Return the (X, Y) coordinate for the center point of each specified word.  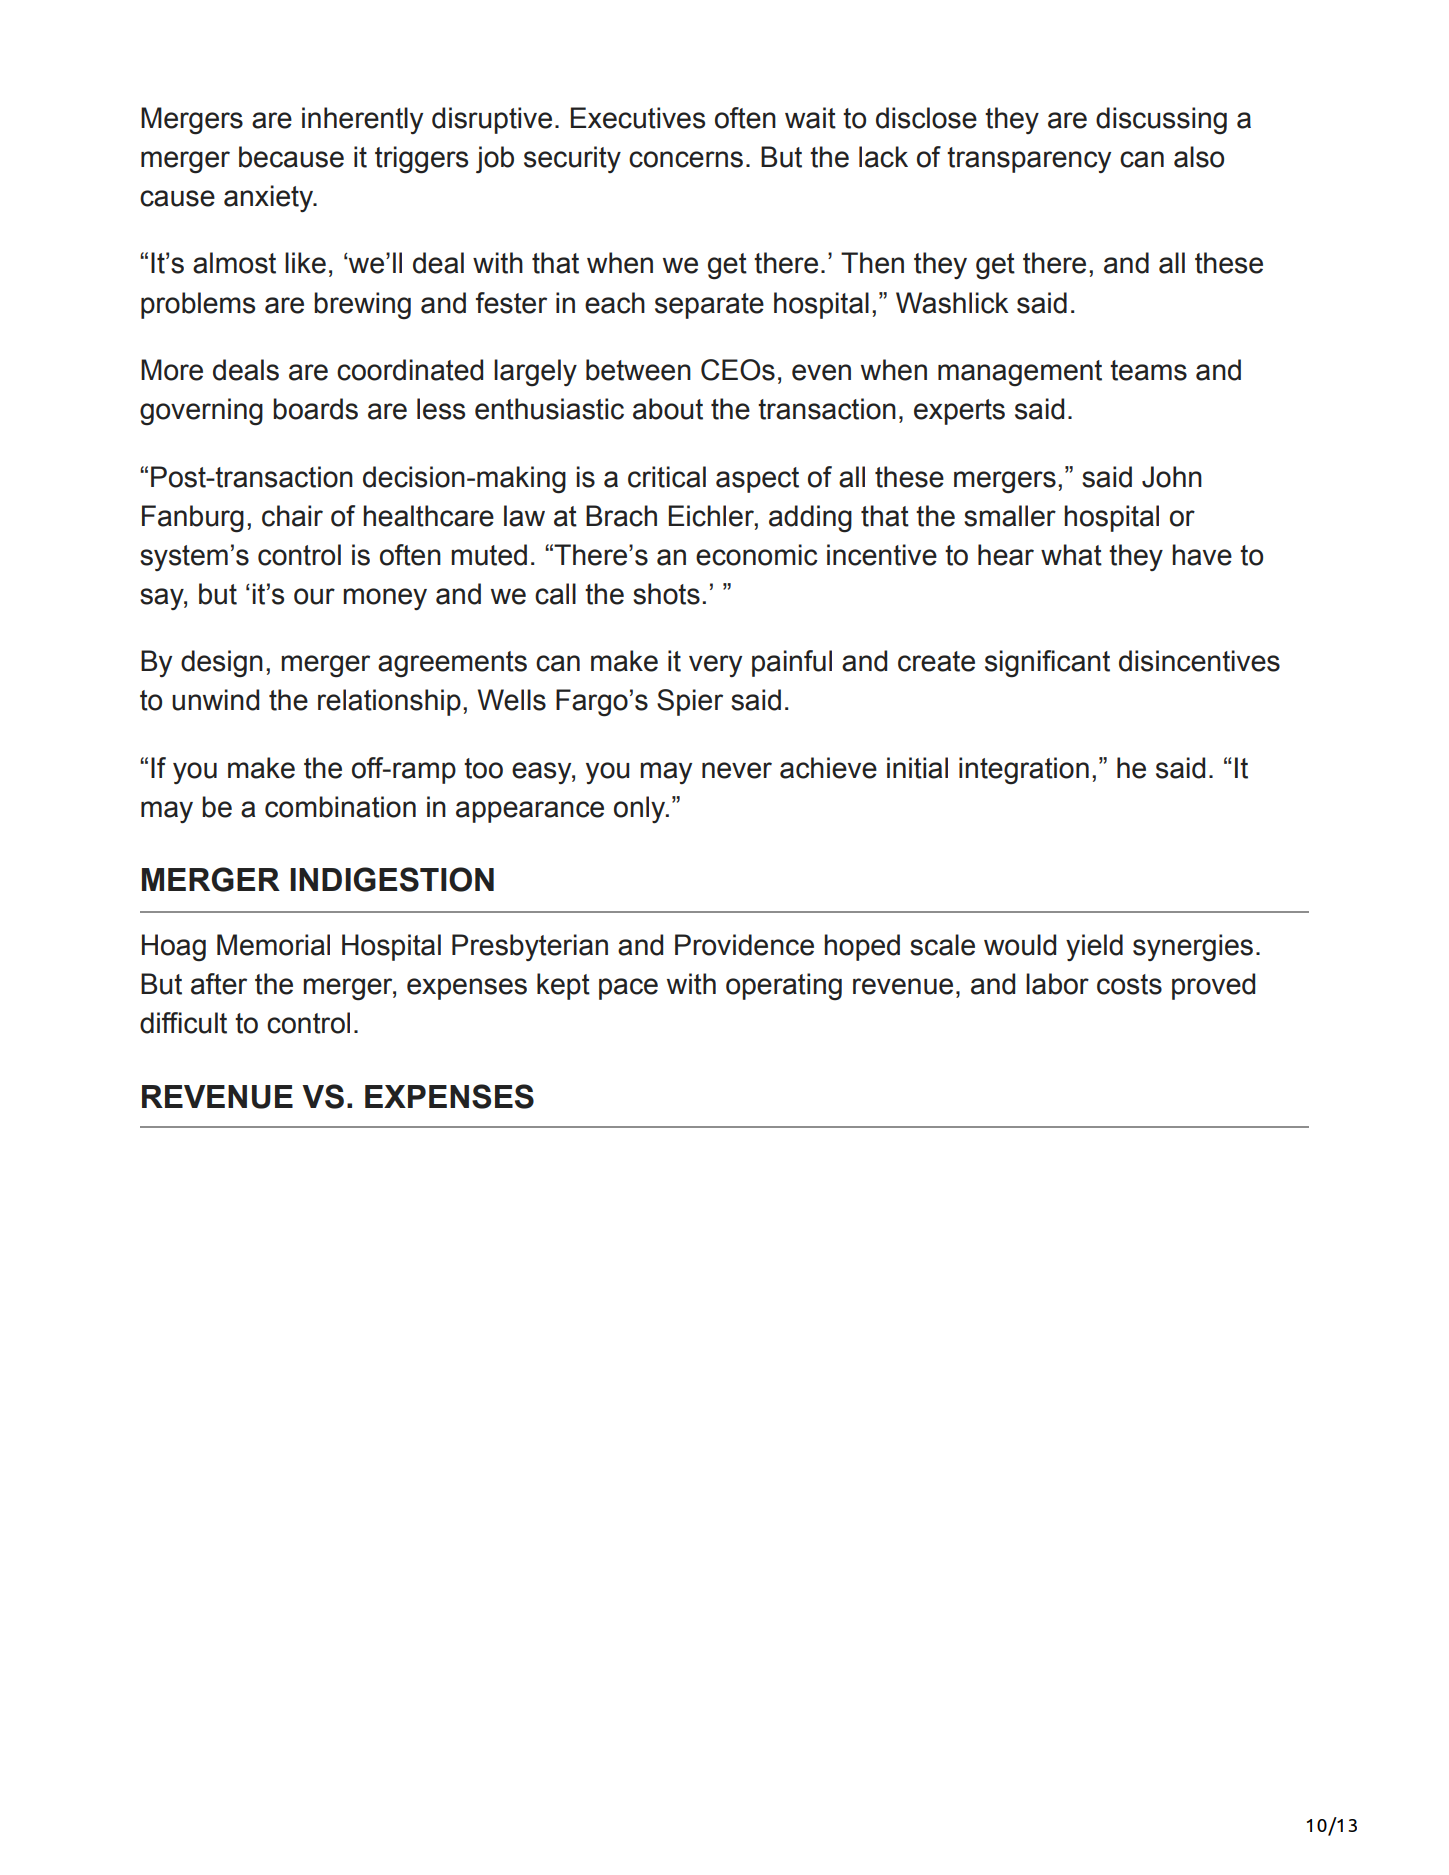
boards (315, 409)
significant (1047, 664)
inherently (362, 120)
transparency (1029, 160)
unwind (215, 700)
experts (959, 412)
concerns (686, 159)
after (219, 984)
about (668, 409)
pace (628, 989)
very (715, 666)
